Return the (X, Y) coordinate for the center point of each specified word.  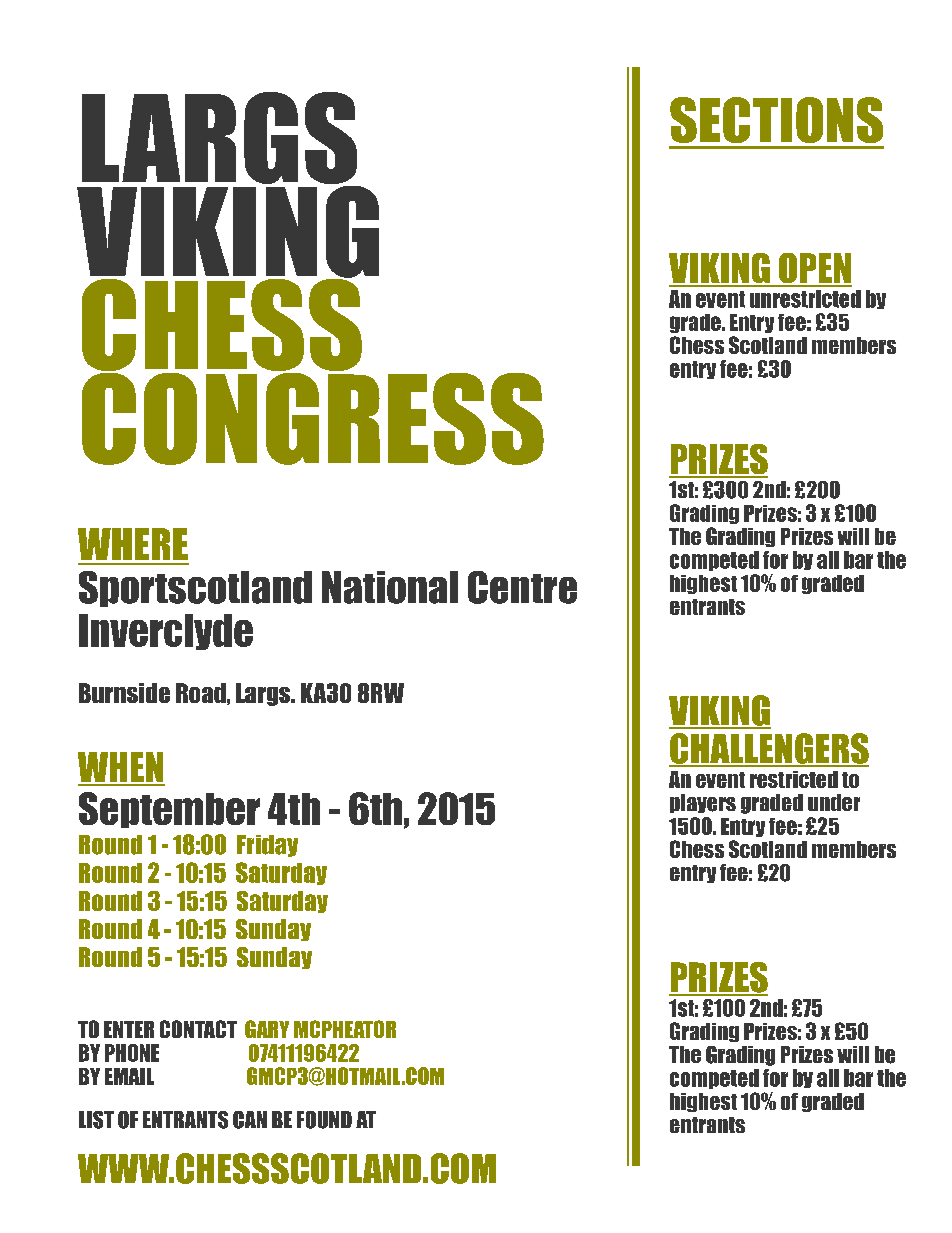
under (834, 802)
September (169, 810)
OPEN (814, 269)
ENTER (129, 1029)
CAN (250, 1120)
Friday (267, 846)
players (703, 803)
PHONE (132, 1053)
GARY (267, 1029)
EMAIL (129, 1076)
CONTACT (198, 1029)
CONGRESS (313, 417)
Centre (522, 587)
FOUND (324, 1120)
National (390, 587)
